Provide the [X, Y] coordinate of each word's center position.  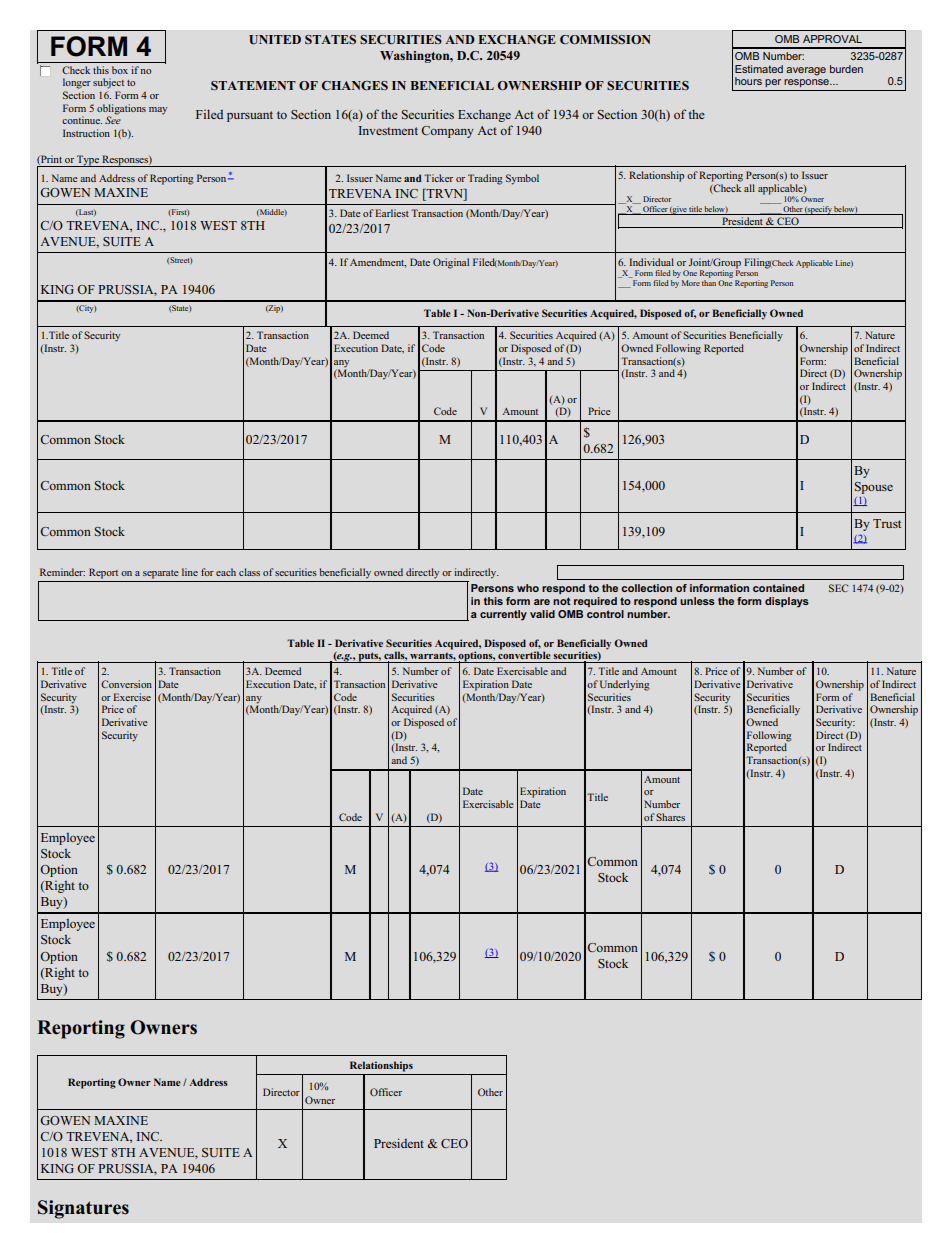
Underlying [625, 685]
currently [503, 615]
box [120, 70]
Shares [670, 817]
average [806, 71]
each [226, 572]
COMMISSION [605, 39]
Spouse [874, 488]
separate [161, 574]
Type [88, 161]
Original [451, 263]
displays [787, 602]
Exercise [132, 697]
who [528, 588]
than [709, 283]
